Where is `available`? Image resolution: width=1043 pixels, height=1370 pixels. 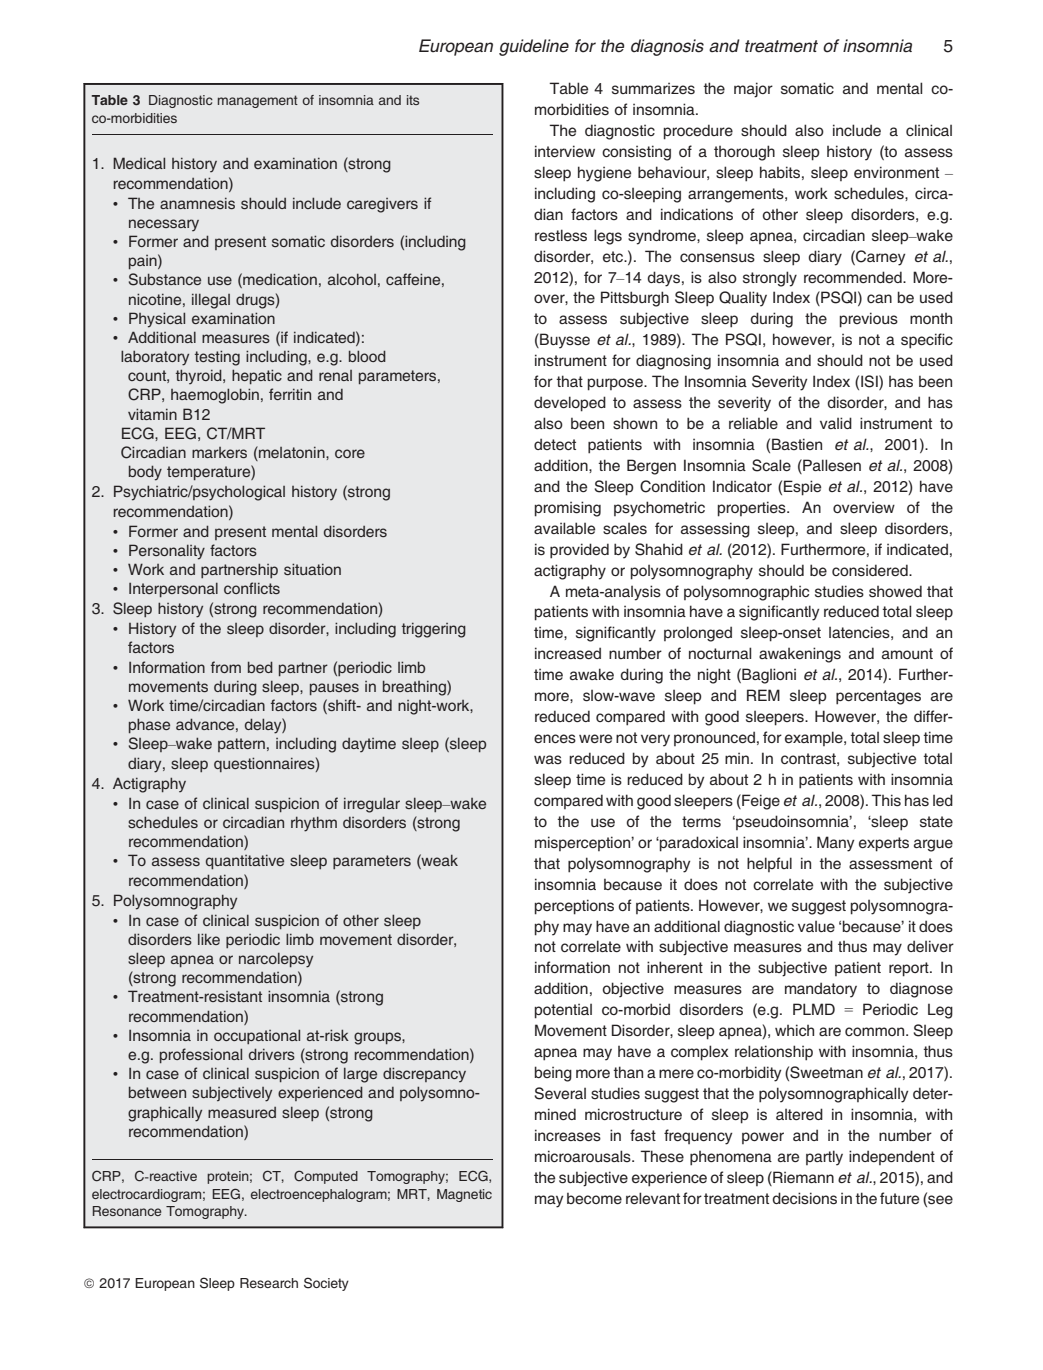 available is located at coordinates (564, 528).
